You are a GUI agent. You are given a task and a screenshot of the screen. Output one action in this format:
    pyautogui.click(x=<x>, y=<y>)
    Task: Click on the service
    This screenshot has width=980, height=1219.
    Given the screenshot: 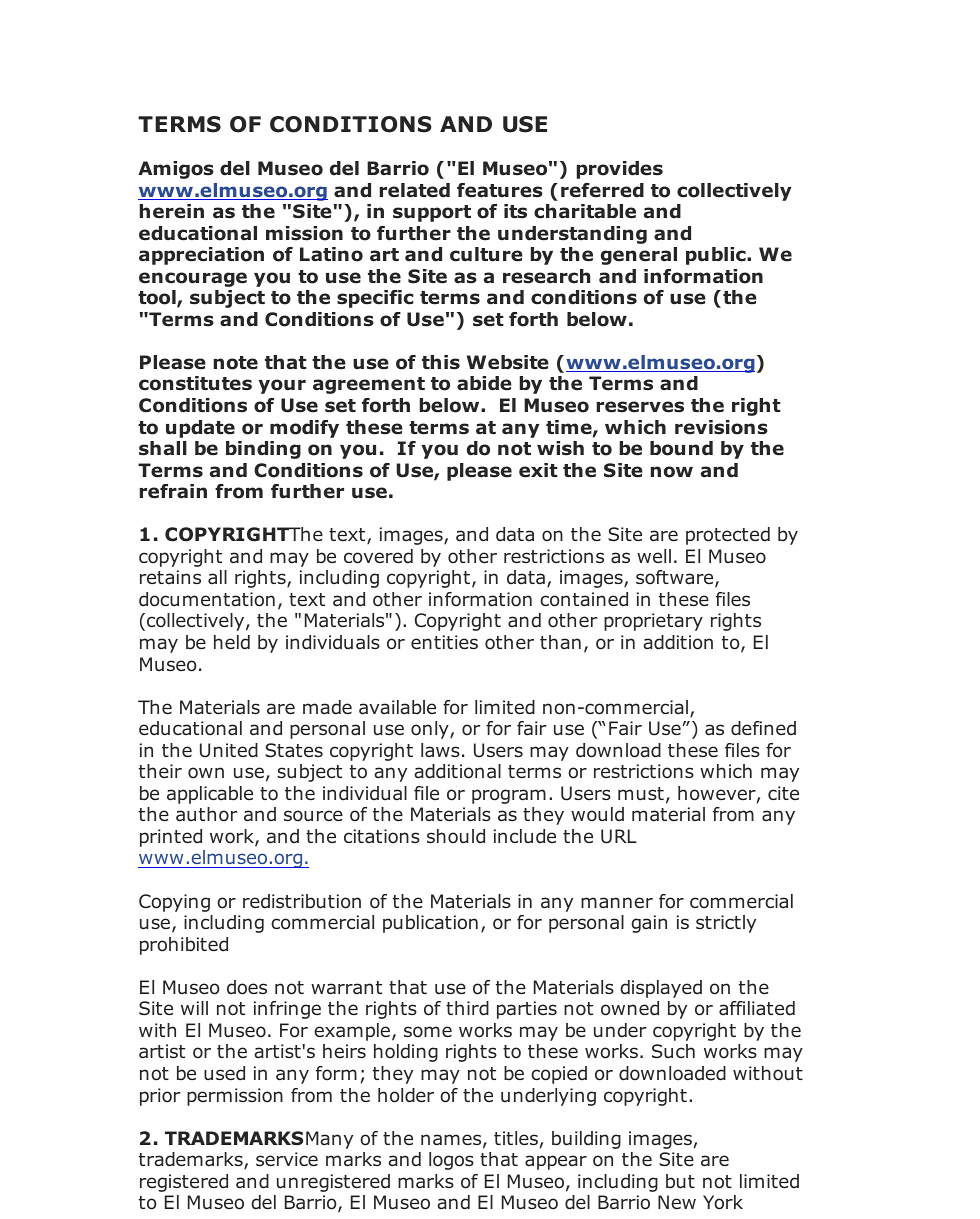 What is the action you would take?
    pyautogui.click(x=287, y=1159)
